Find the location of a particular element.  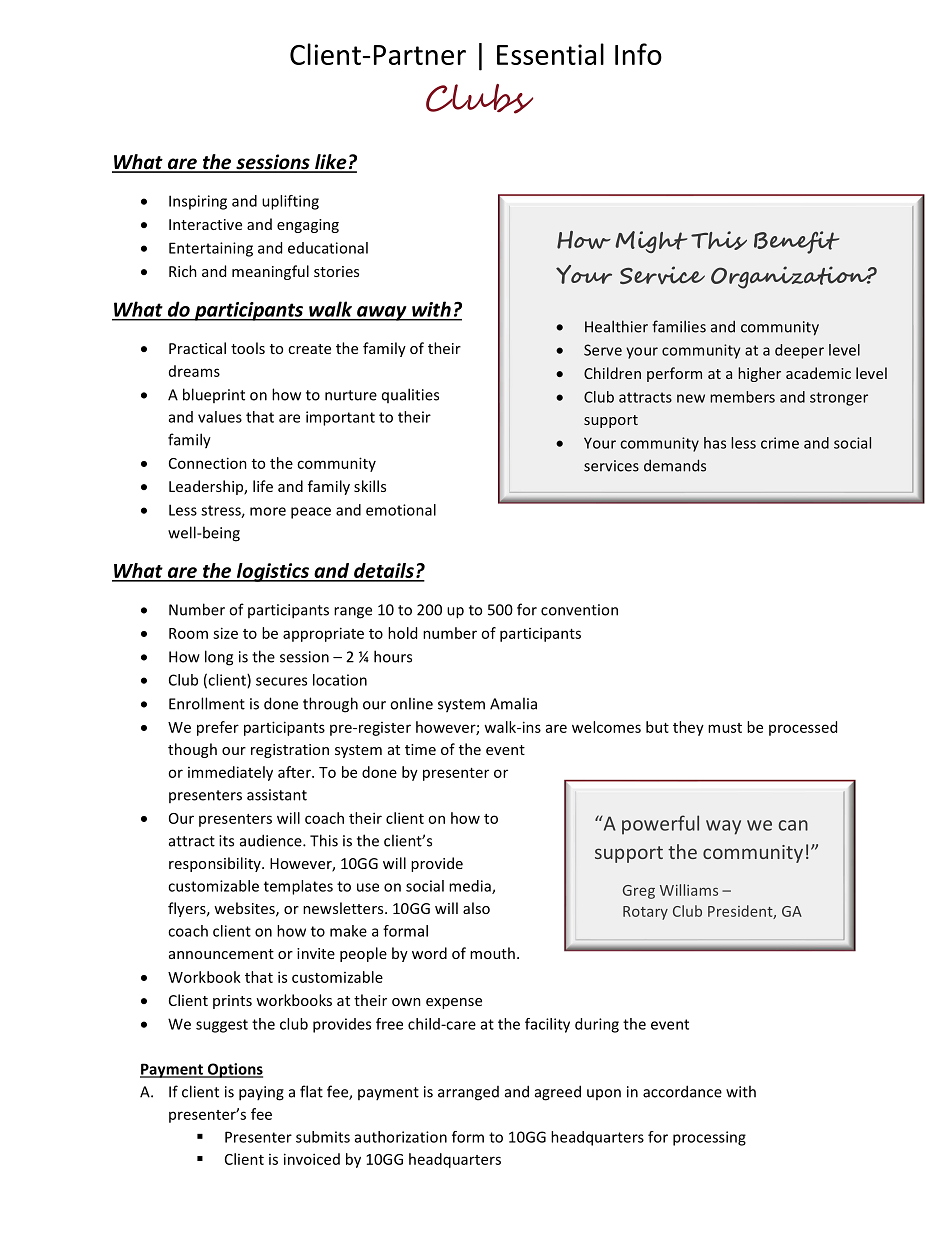

must is located at coordinates (725, 728).
